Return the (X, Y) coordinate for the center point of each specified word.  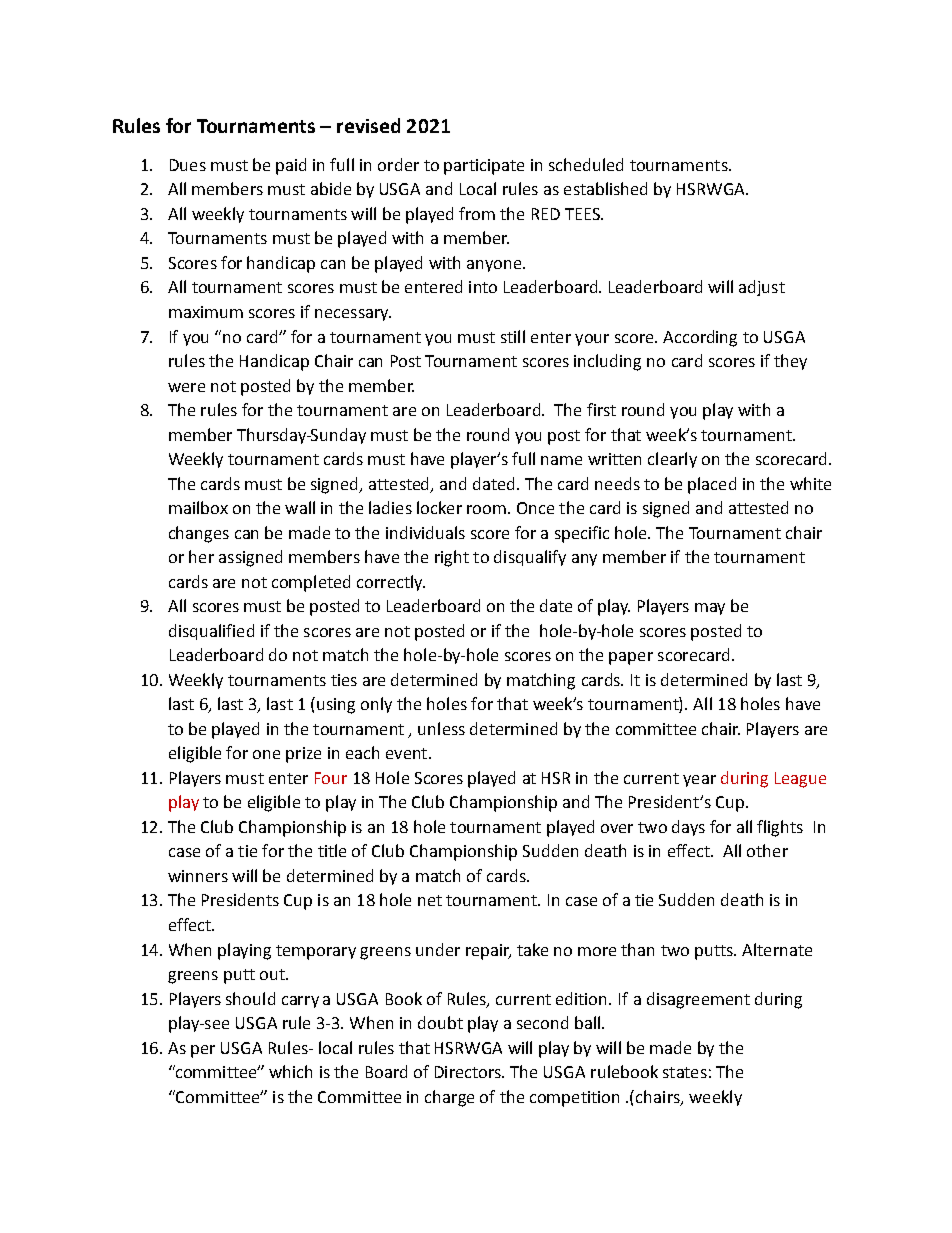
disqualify (530, 558)
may (710, 609)
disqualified (211, 632)
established (605, 188)
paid (291, 166)
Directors (469, 1072)
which (290, 1071)
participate (484, 167)
